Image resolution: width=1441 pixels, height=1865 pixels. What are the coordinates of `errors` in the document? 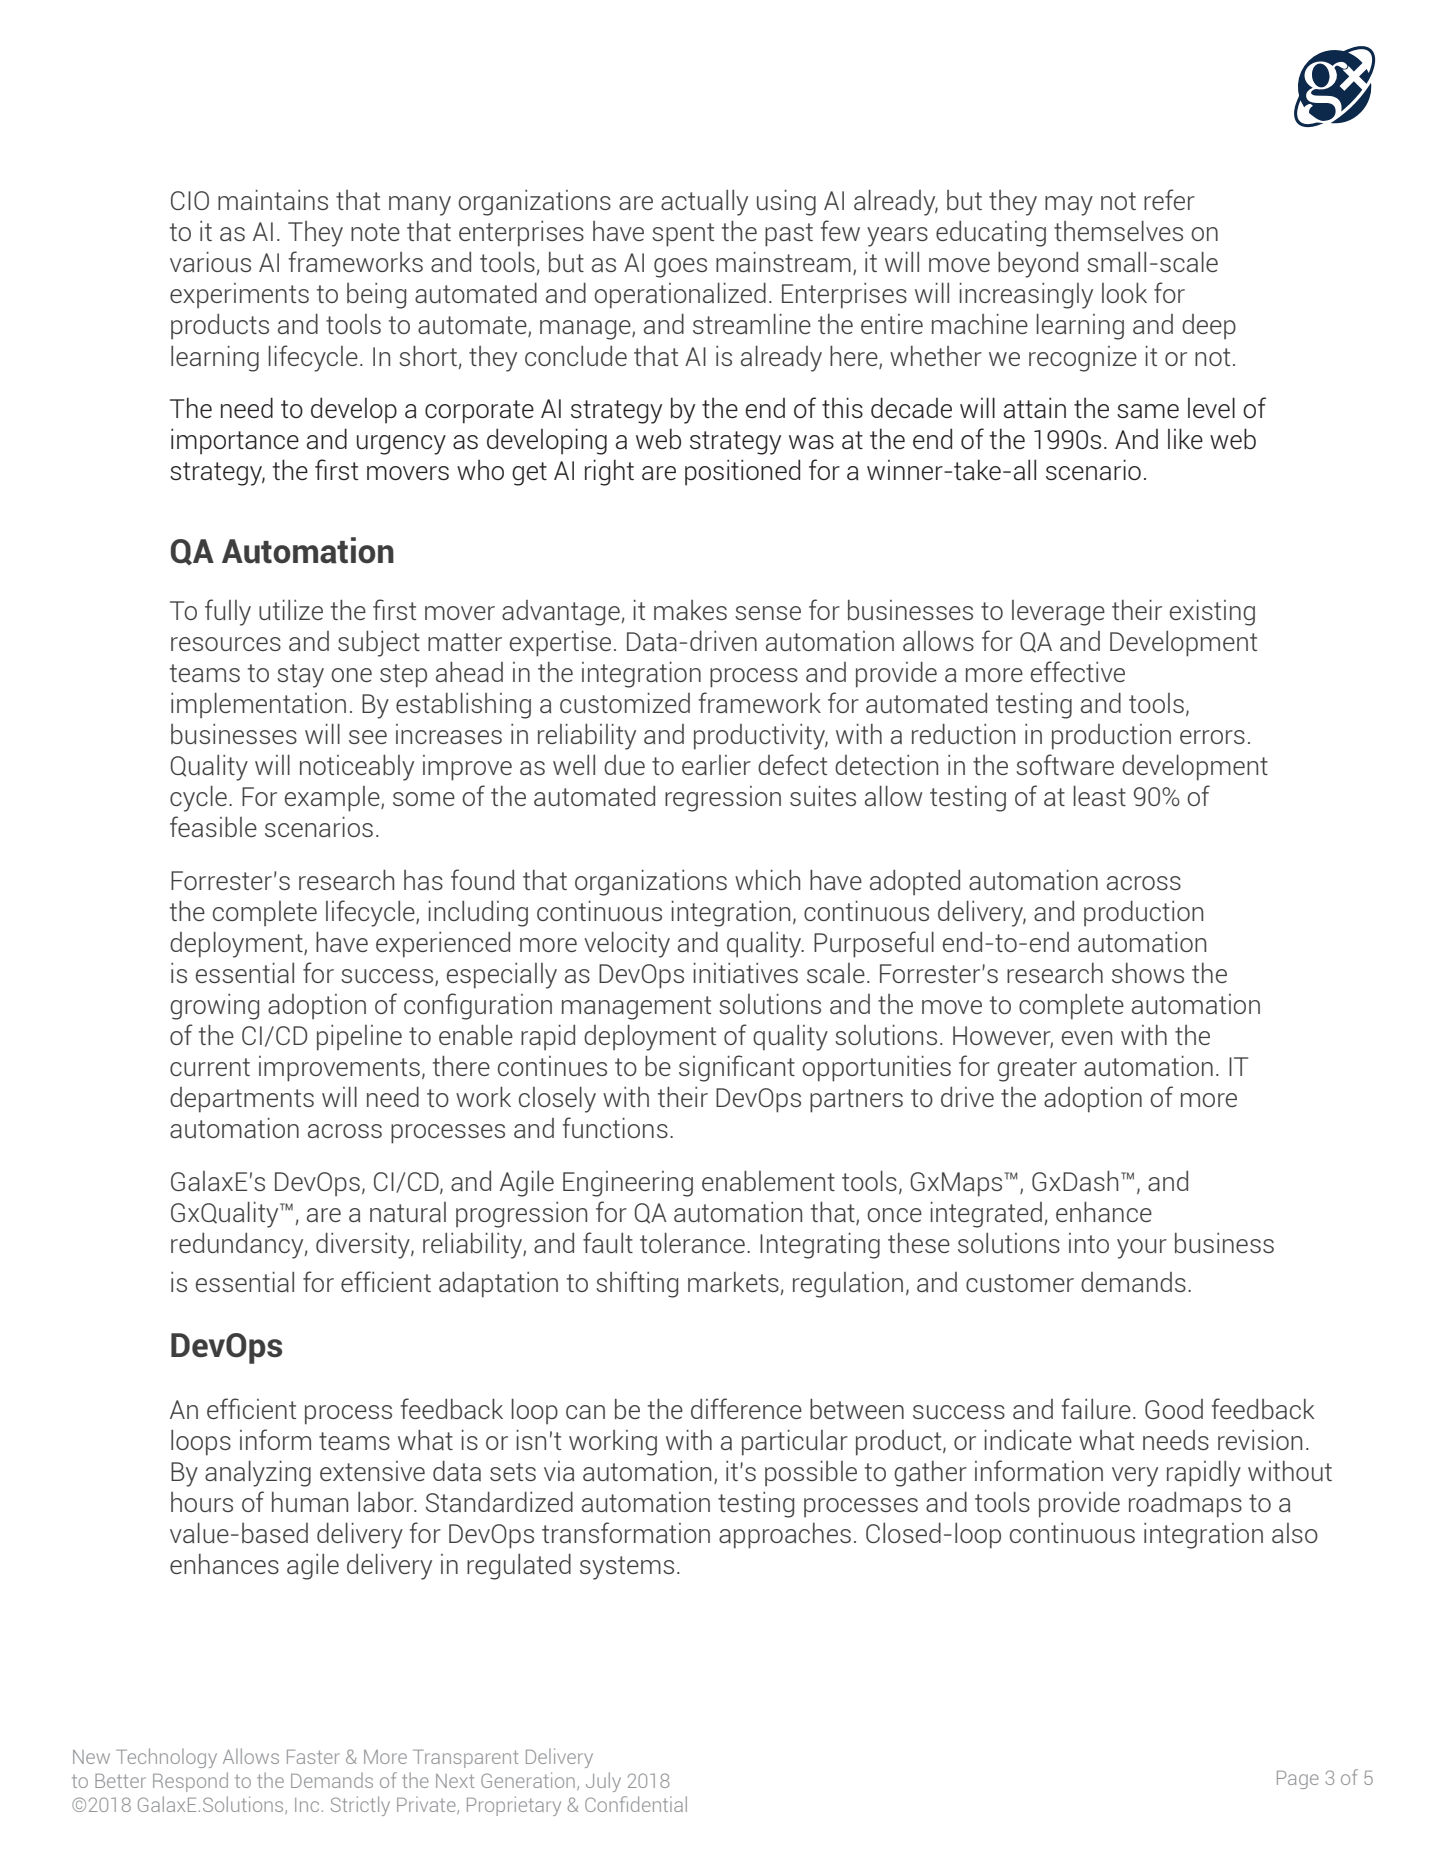 It's located at (1212, 737).
